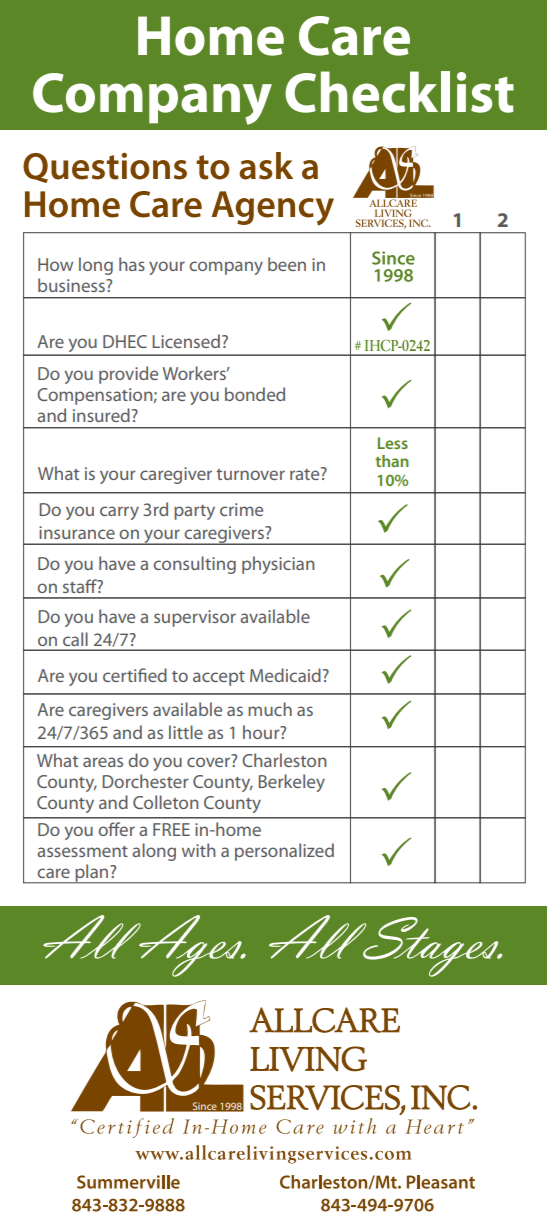  What do you see at coordinates (199, 850) in the screenshot?
I see `with` at bounding box center [199, 850].
